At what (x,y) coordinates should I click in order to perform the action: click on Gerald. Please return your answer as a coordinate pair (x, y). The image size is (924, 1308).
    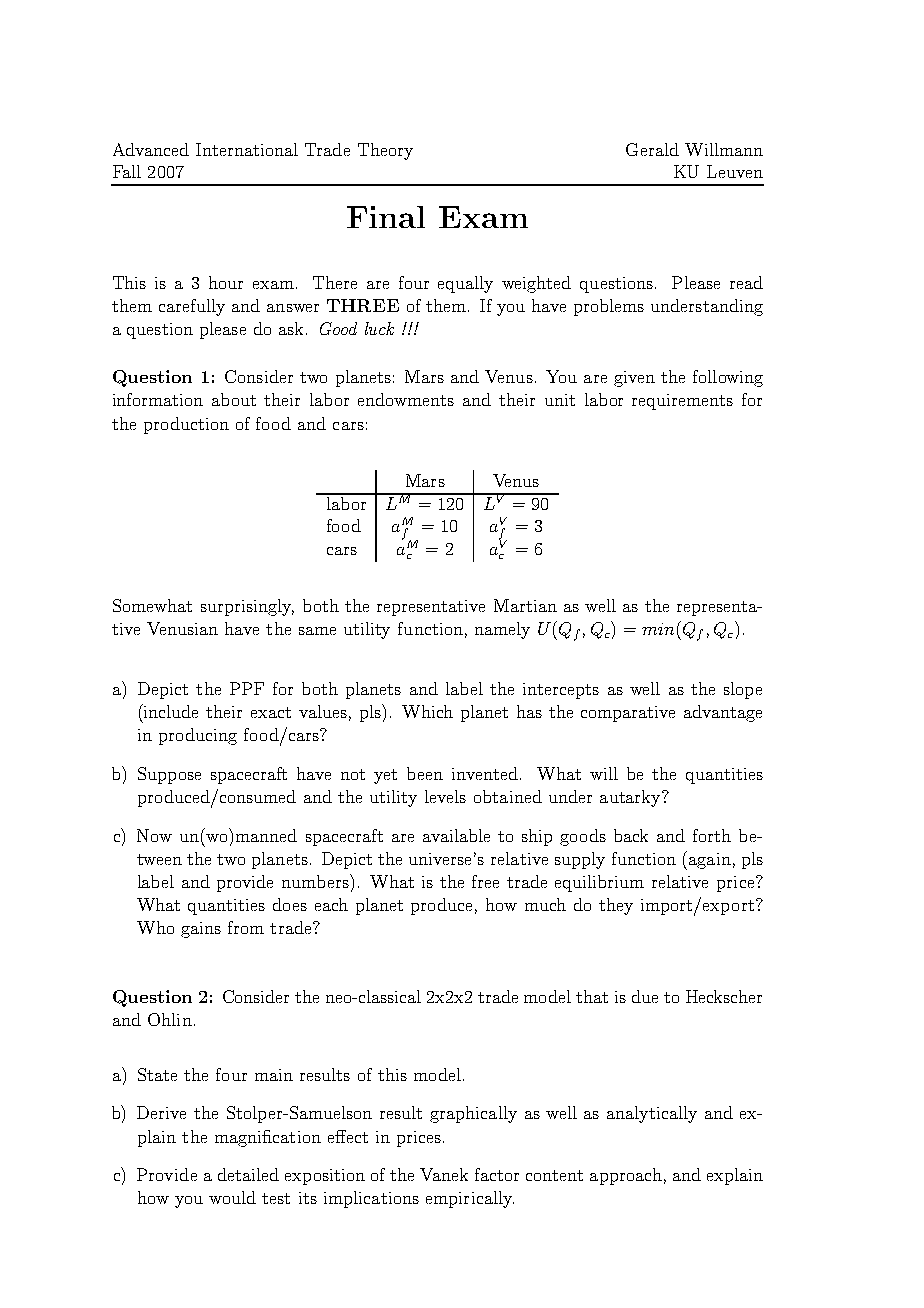
    Looking at the image, I should click on (652, 149).
